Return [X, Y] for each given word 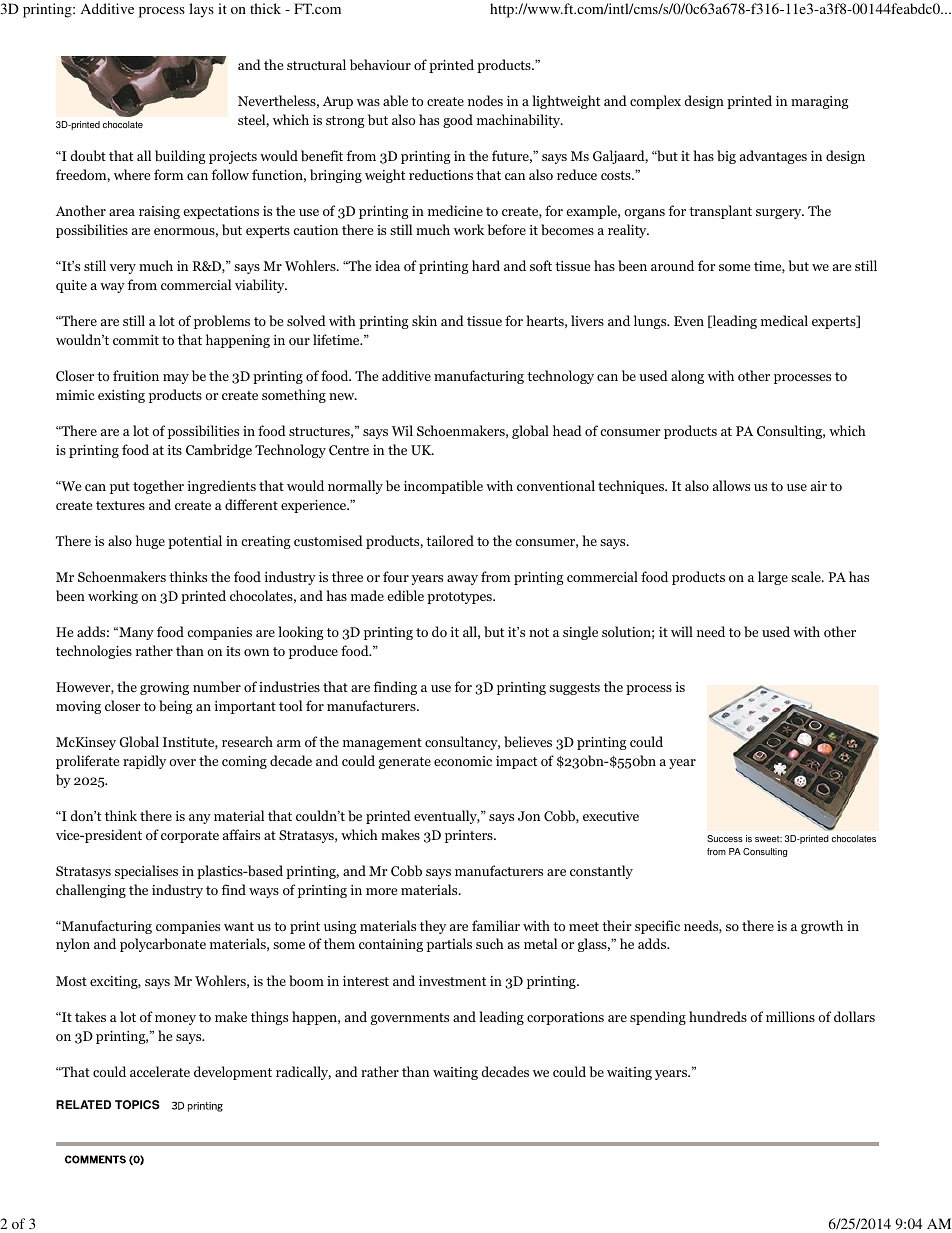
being [176, 707]
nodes [485, 100]
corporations [565, 1018]
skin [424, 320]
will [682, 631]
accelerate [160, 1071]
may [176, 379]
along [687, 377]
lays [201, 10]
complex [655, 102]
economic [463, 761]
